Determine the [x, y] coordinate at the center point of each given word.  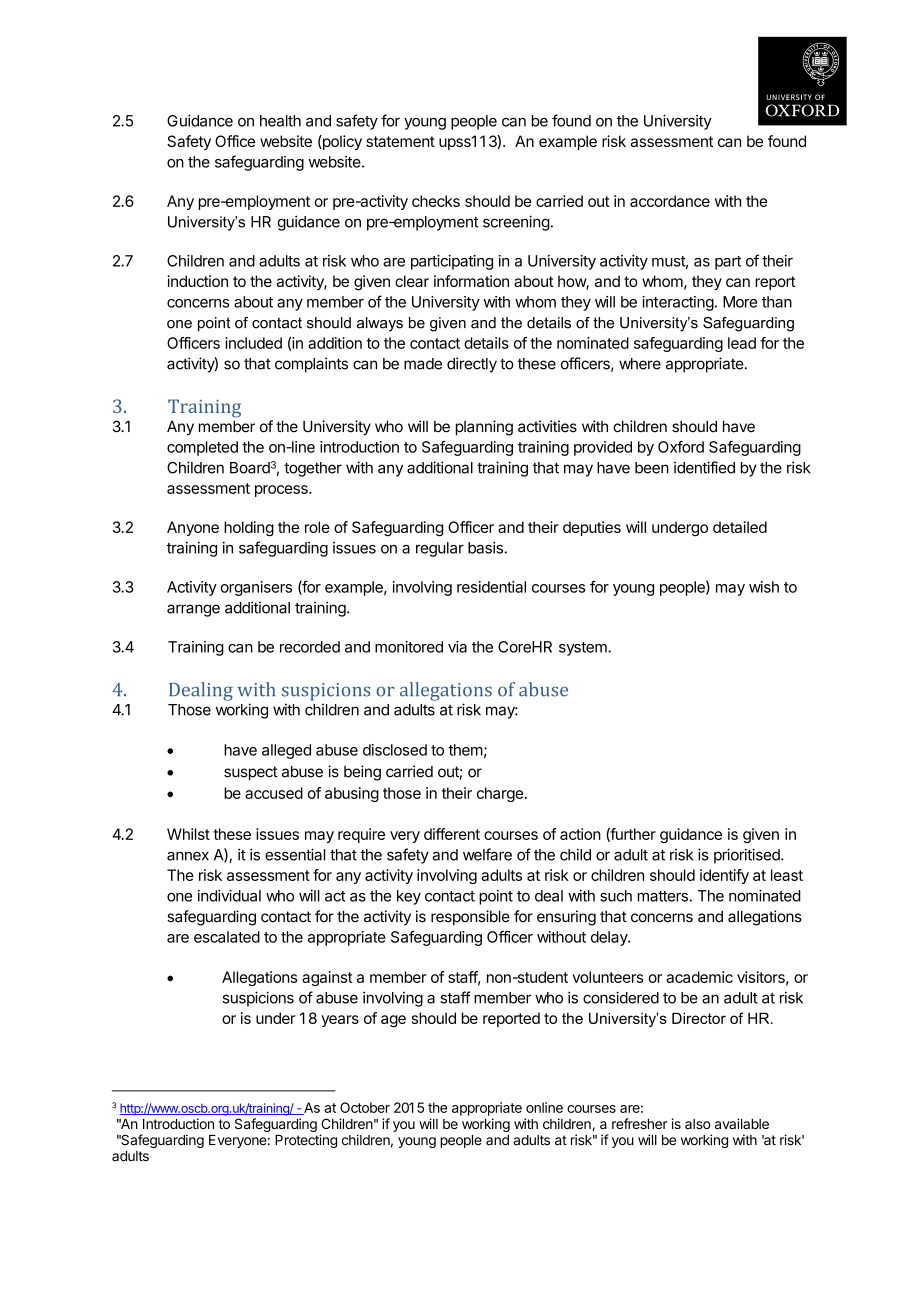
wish [764, 587]
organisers [256, 588]
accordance [670, 201]
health [280, 121]
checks [436, 201]
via [457, 647]
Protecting [306, 1141]
